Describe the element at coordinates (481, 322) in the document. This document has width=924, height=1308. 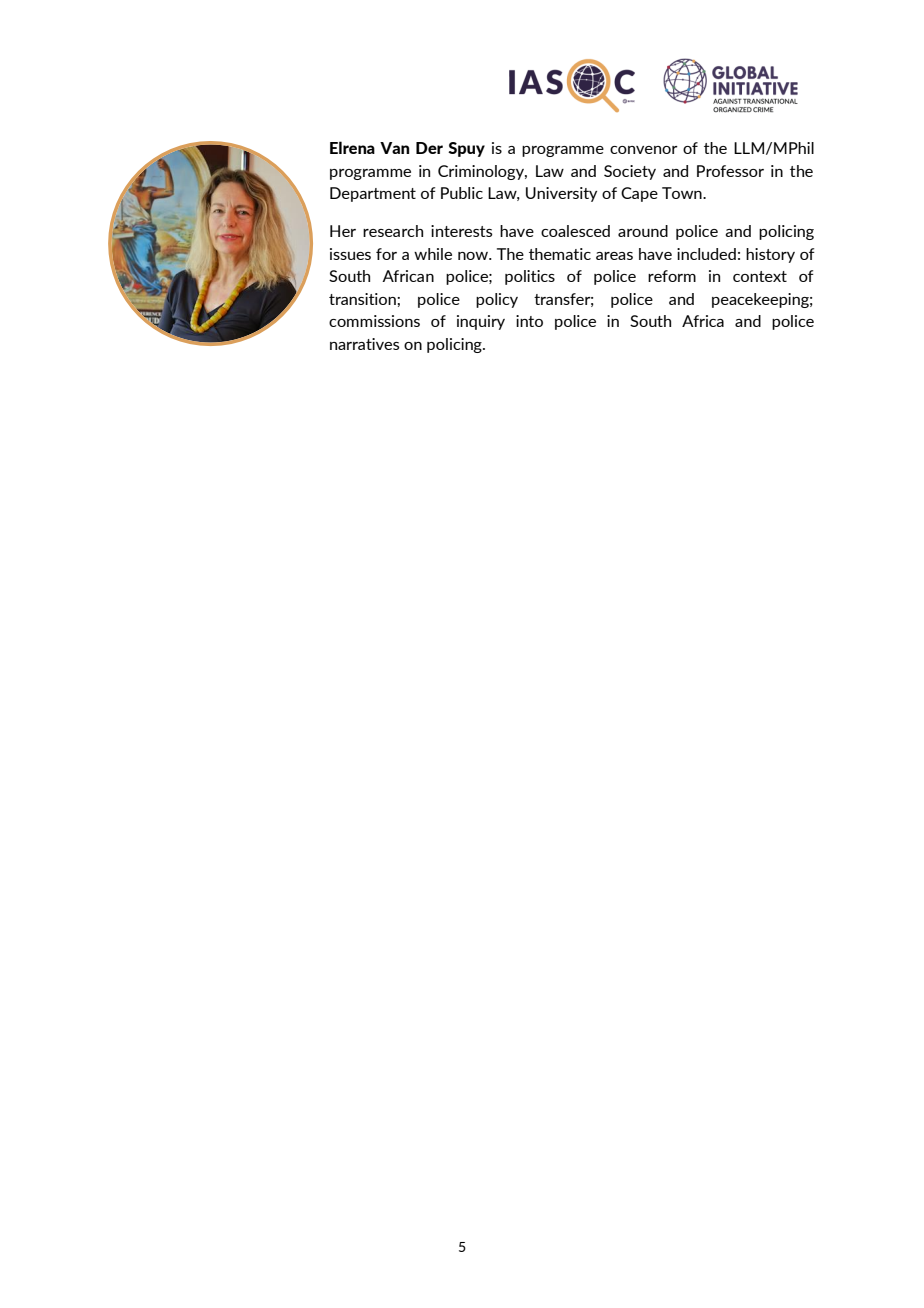
I see `inquiry` at that location.
